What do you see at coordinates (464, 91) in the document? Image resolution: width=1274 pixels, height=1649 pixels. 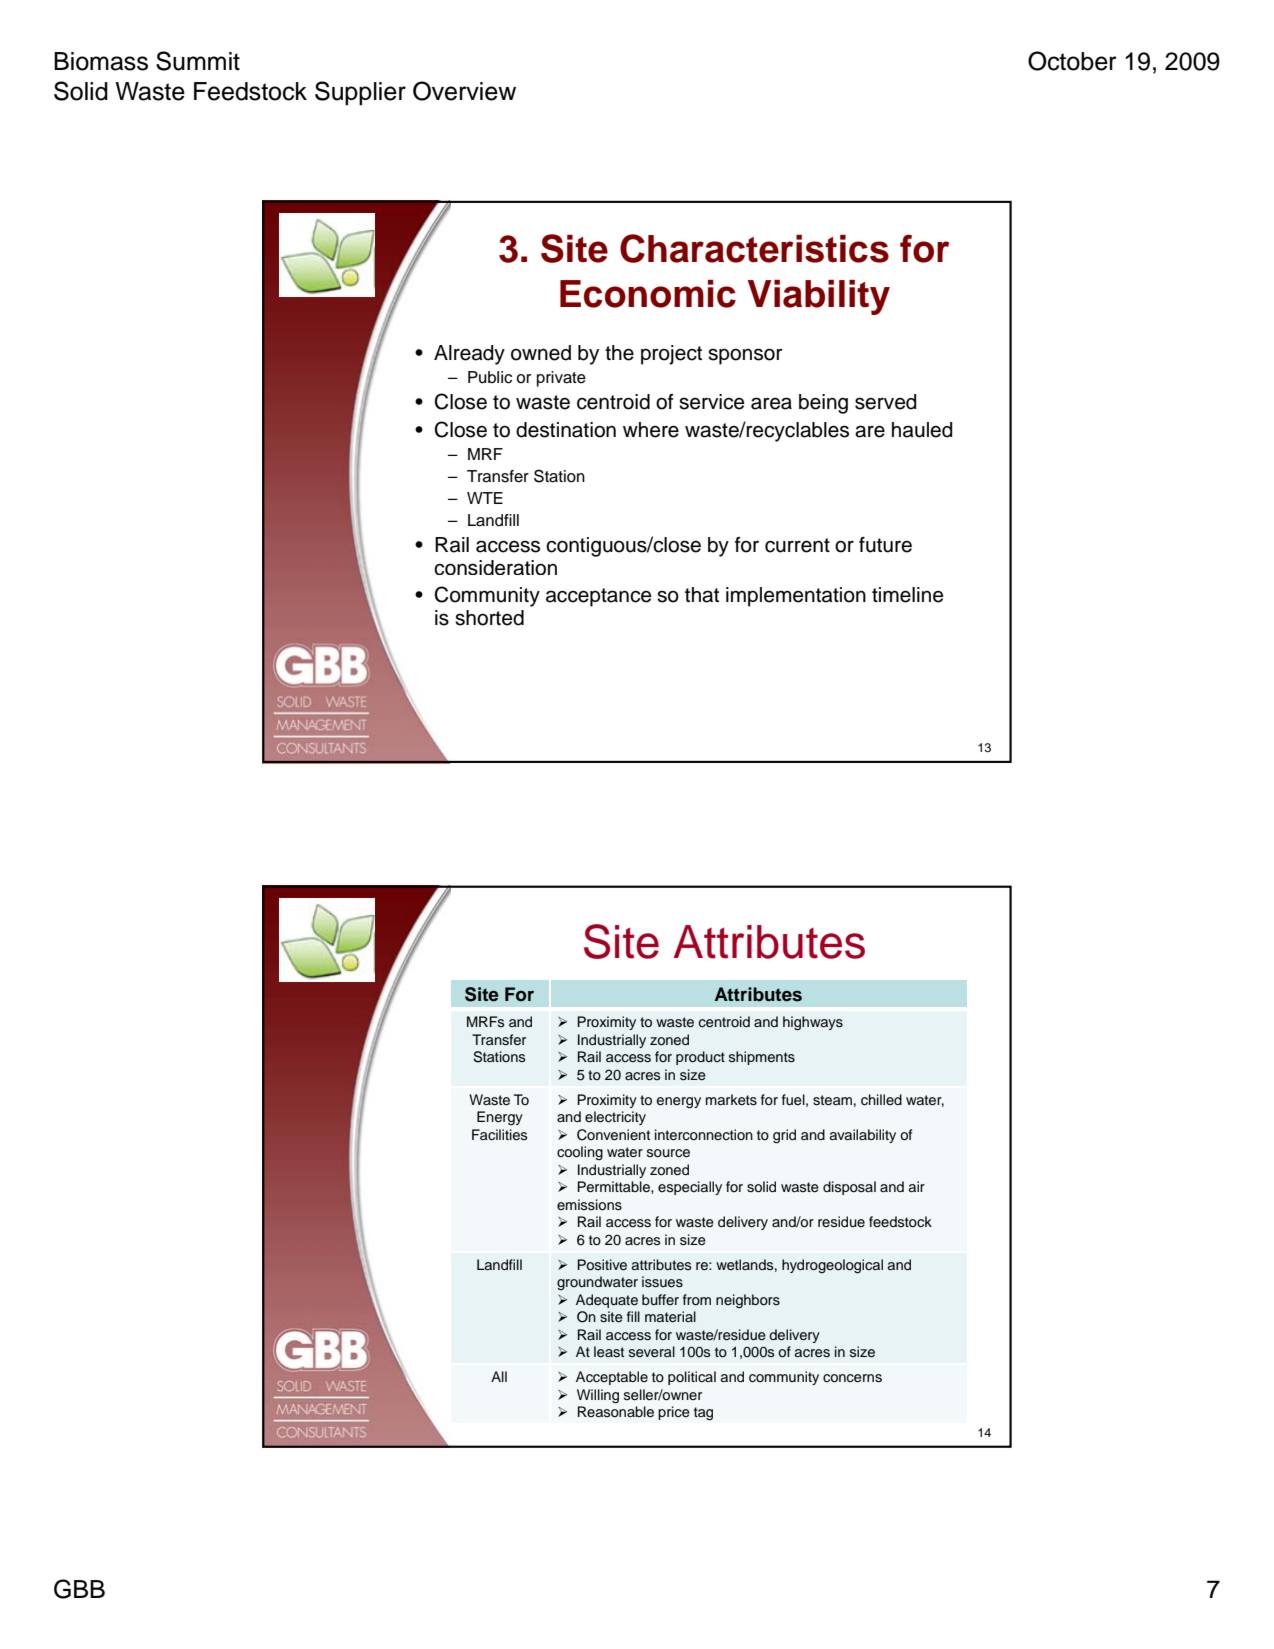 I see `Overview` at bounding box center [464, 91].
